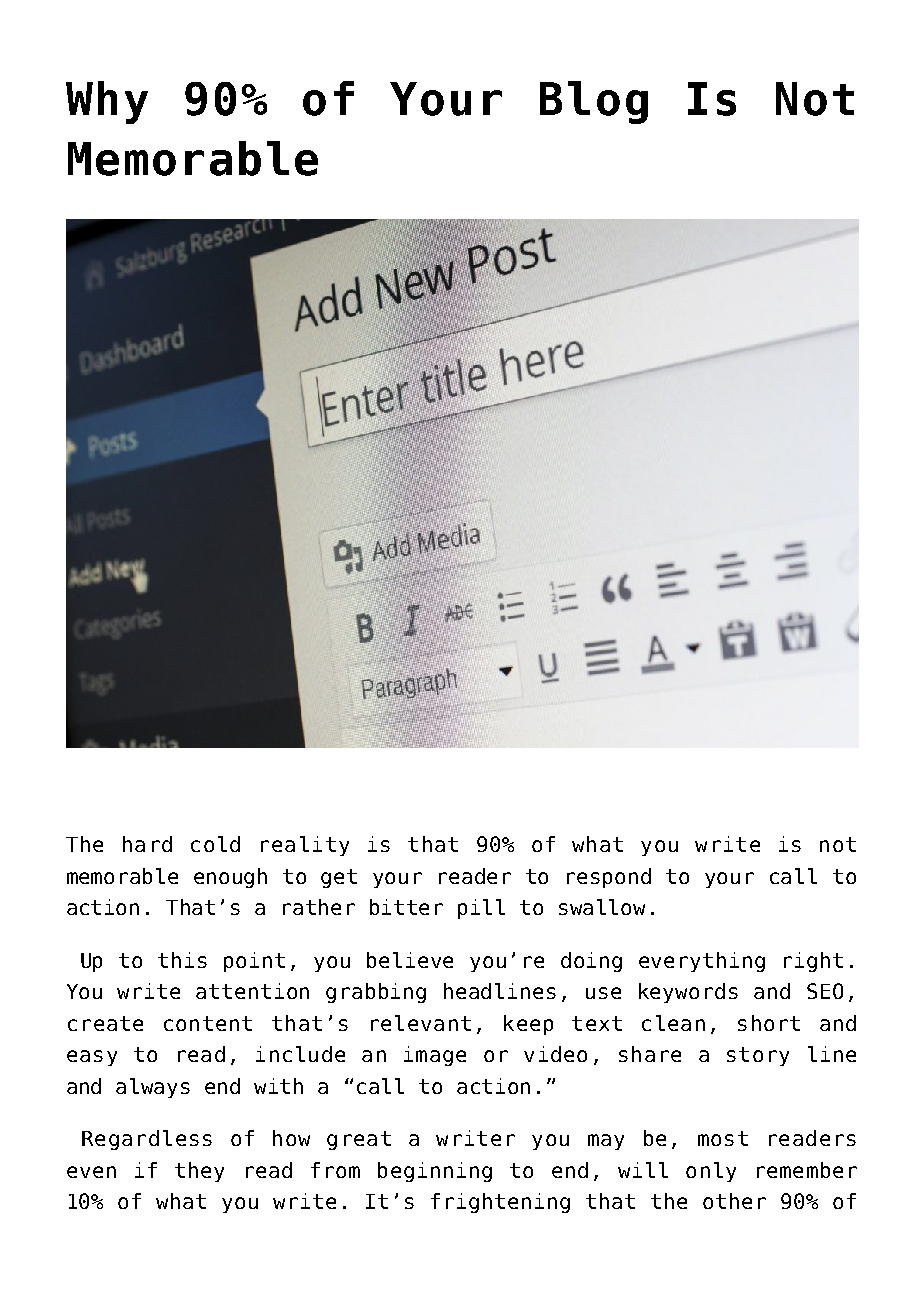  Describe the element at coordinates (609, 878) in the image. I see `respond` at that location.
